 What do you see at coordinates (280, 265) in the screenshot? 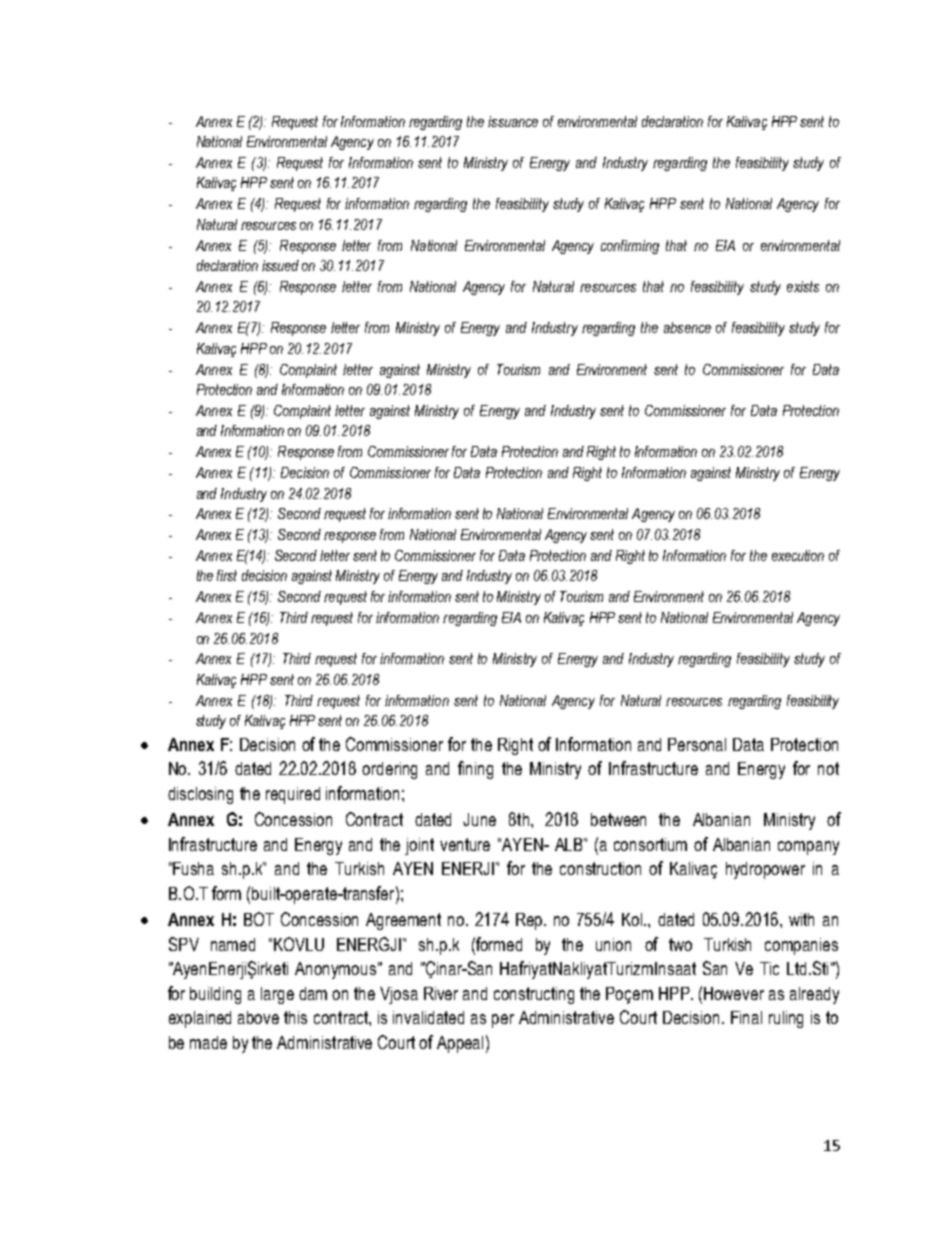
I see `issued` at bounding box center [280, 265].
